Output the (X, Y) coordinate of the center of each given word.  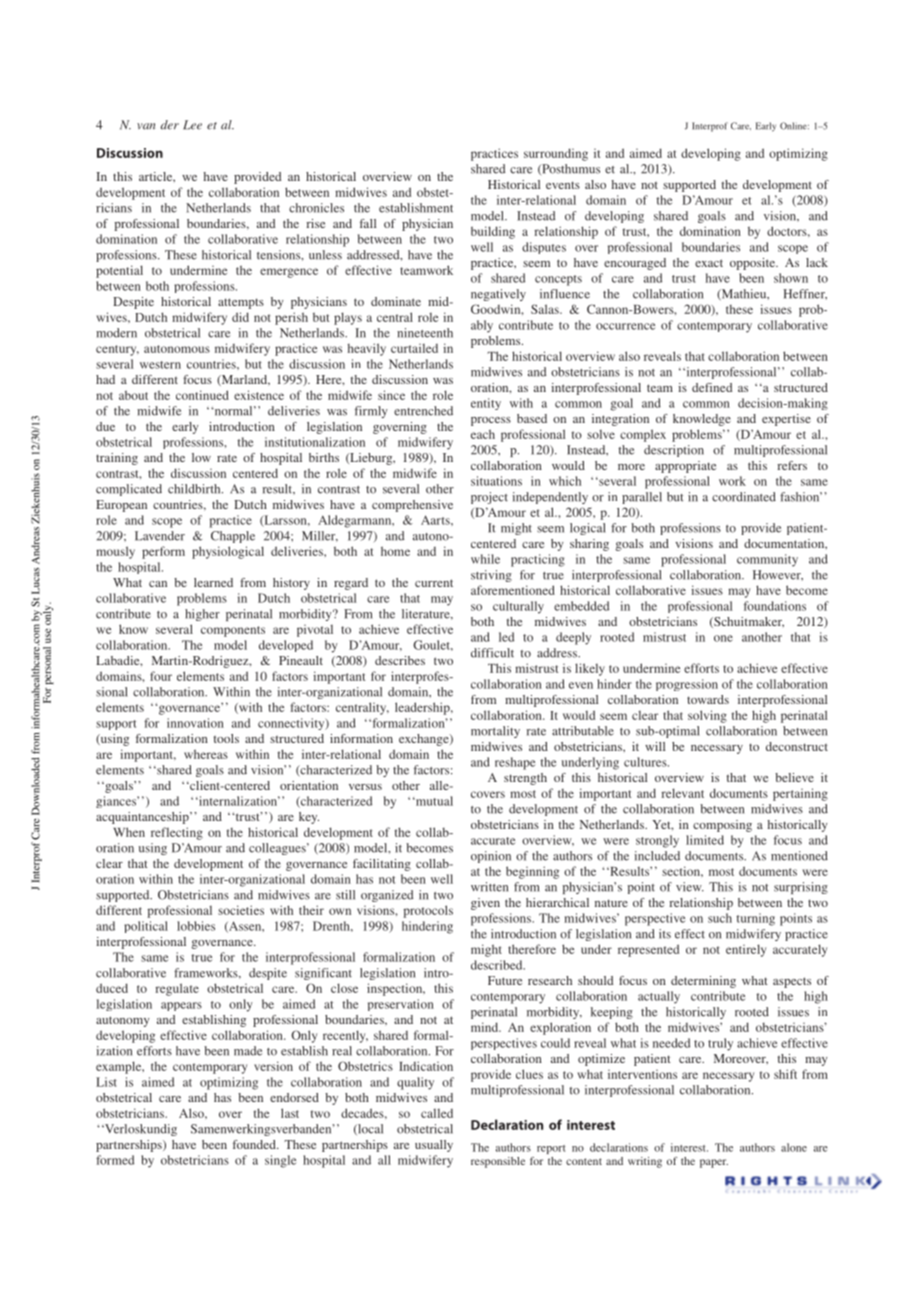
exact (709, 263)
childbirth (195, 489)
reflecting (177, 833)
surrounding (556, 154)
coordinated (744, 497)
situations (496, 481)
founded (255, 1144)
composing (722, 826)
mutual (433, 801)
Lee (192, 125)
